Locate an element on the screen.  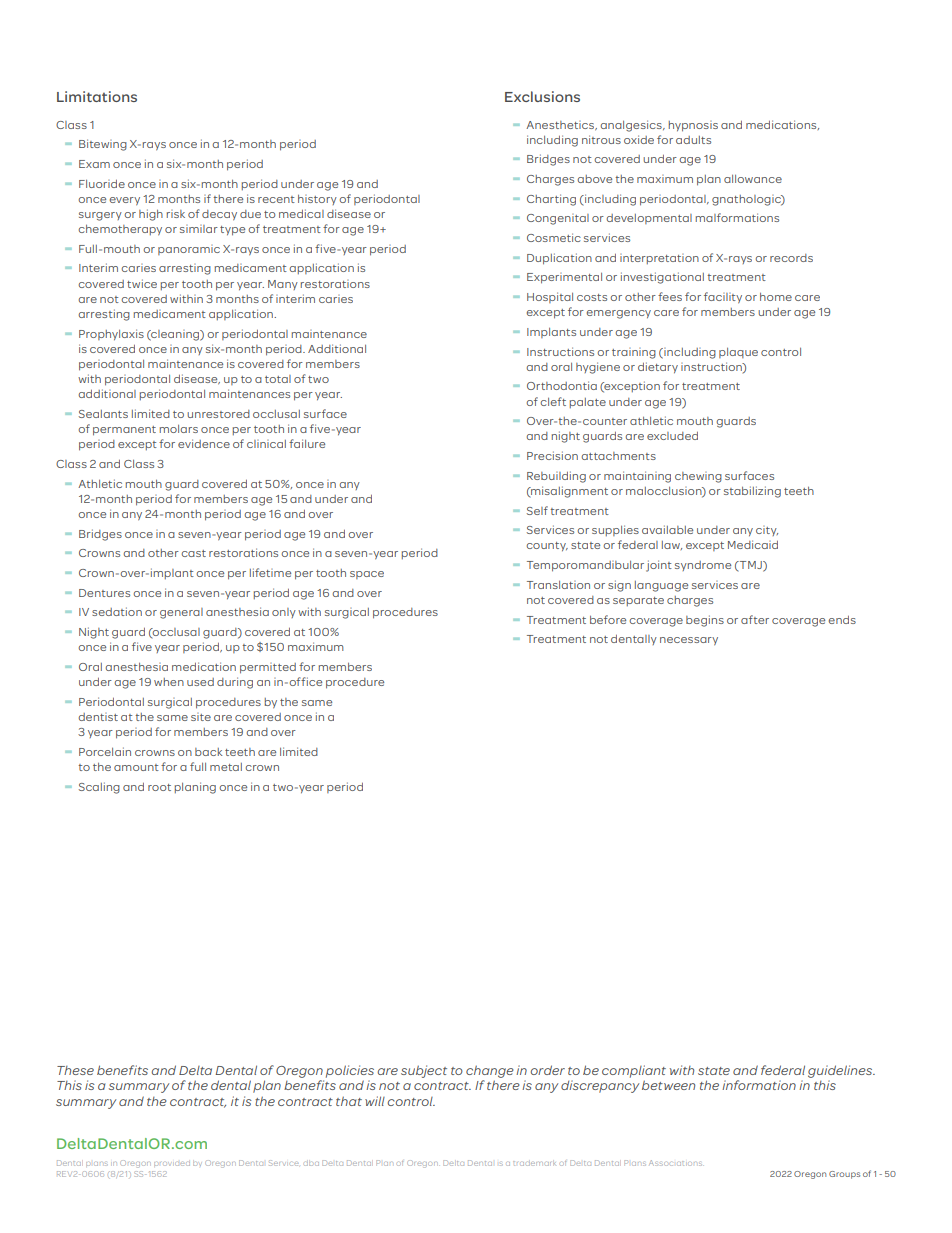
Limitations is located at coordinates (97, 96).
